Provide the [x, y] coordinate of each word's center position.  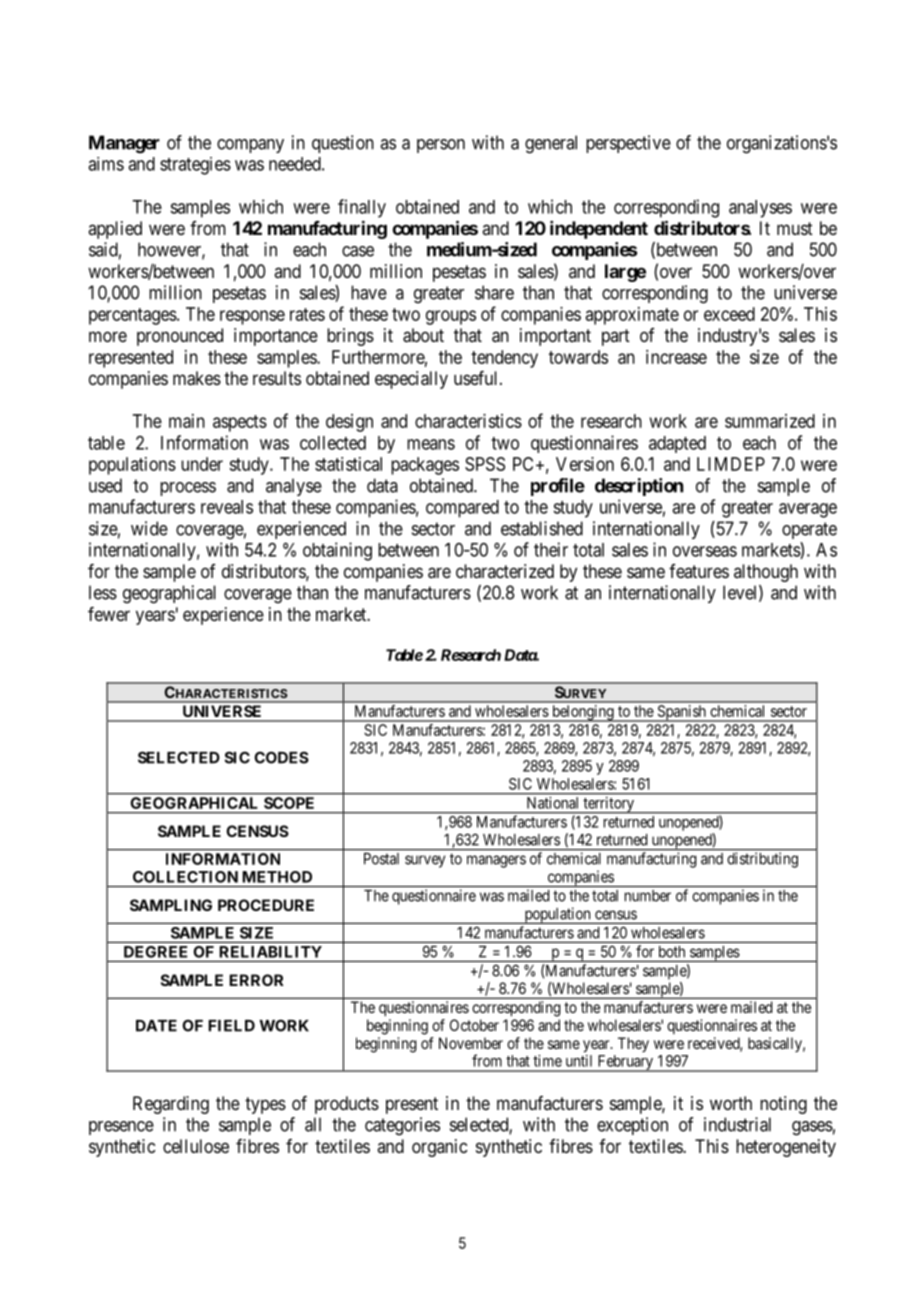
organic [439, 1148]
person [441, 146]
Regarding [171, 1105]
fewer [109, 614]
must [795, 228]
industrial [737, 1124]
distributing [763, 860]
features [699, 571]
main [187, 421]
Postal [381, 859]
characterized [505, 571]
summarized [770, 421]
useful [477, 378]
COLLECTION [185, 877]
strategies [195, 166]
